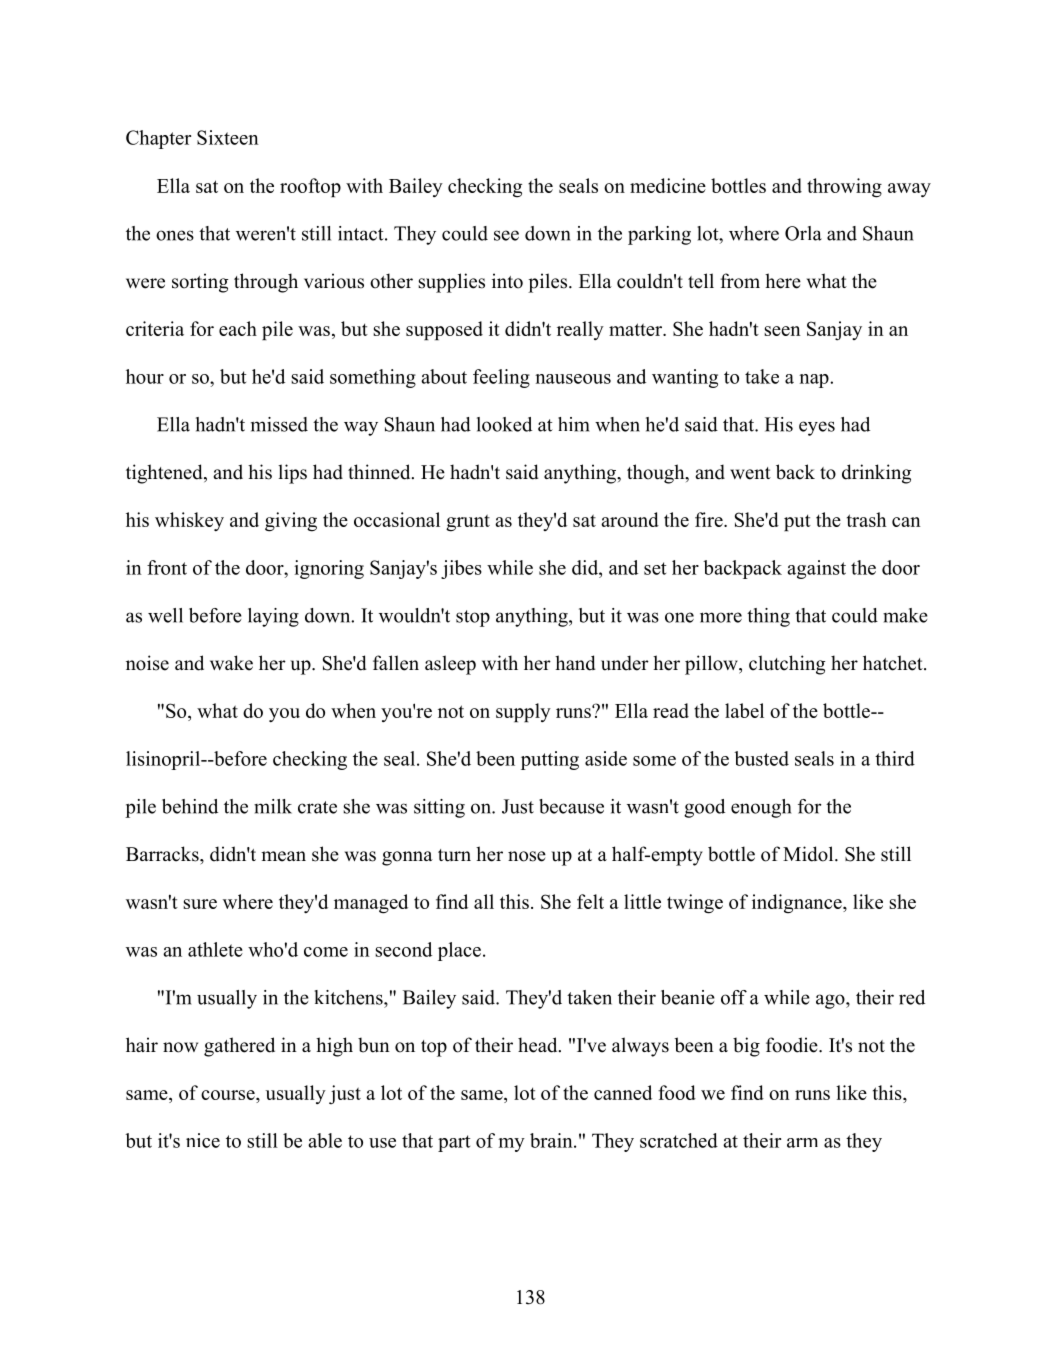 This screenshot has height=1370, width=1059. Describe the element at coordinates (504, 424) in the screenshot. I see `looked` at that location.
